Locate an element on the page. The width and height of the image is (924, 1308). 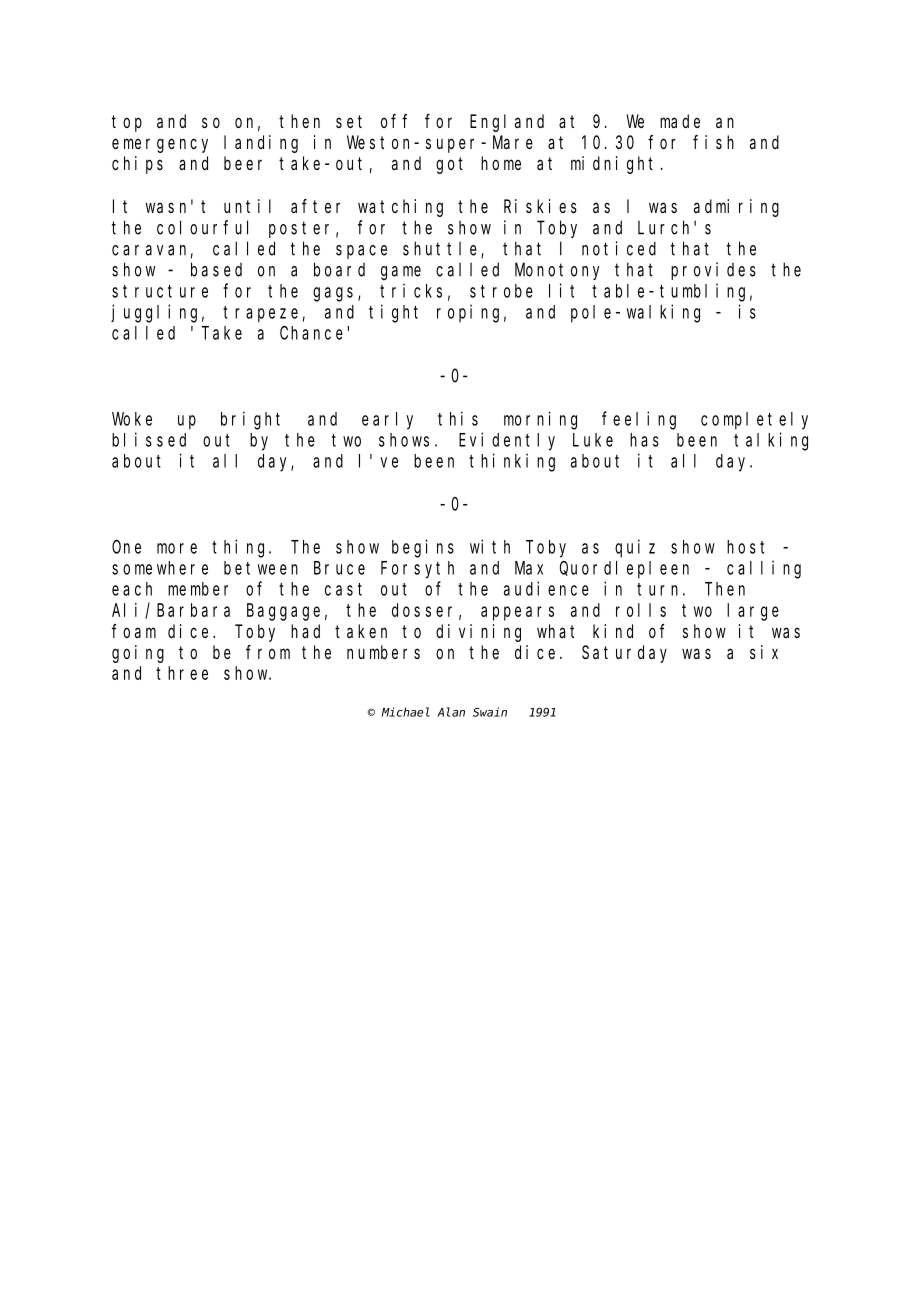
going is located at coordinates (138, 654).
